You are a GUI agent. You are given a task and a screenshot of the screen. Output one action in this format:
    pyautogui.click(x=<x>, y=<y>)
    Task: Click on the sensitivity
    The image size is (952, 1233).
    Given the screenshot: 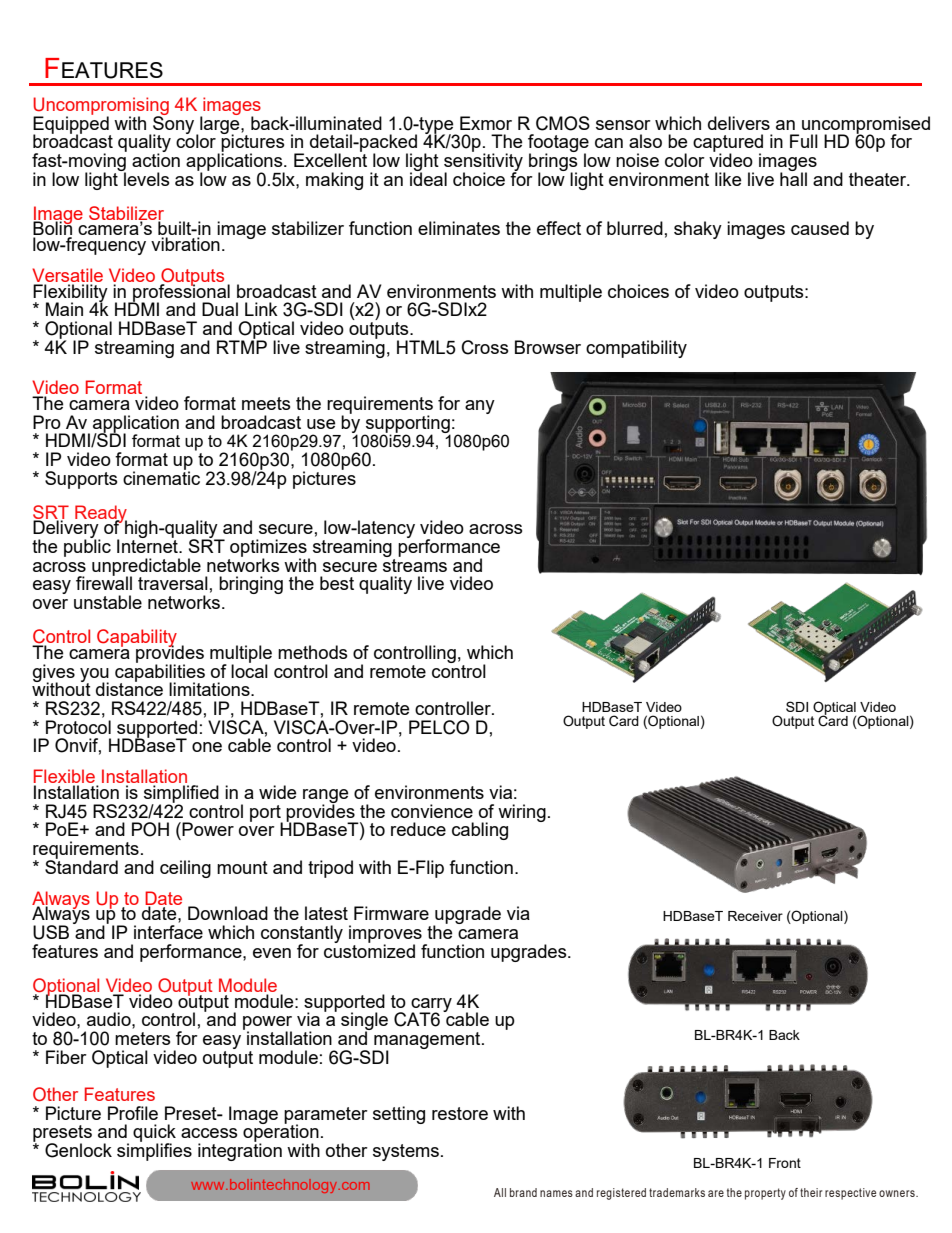 What is the action you would take?
    pyautogui.click(x=483, y=162)
